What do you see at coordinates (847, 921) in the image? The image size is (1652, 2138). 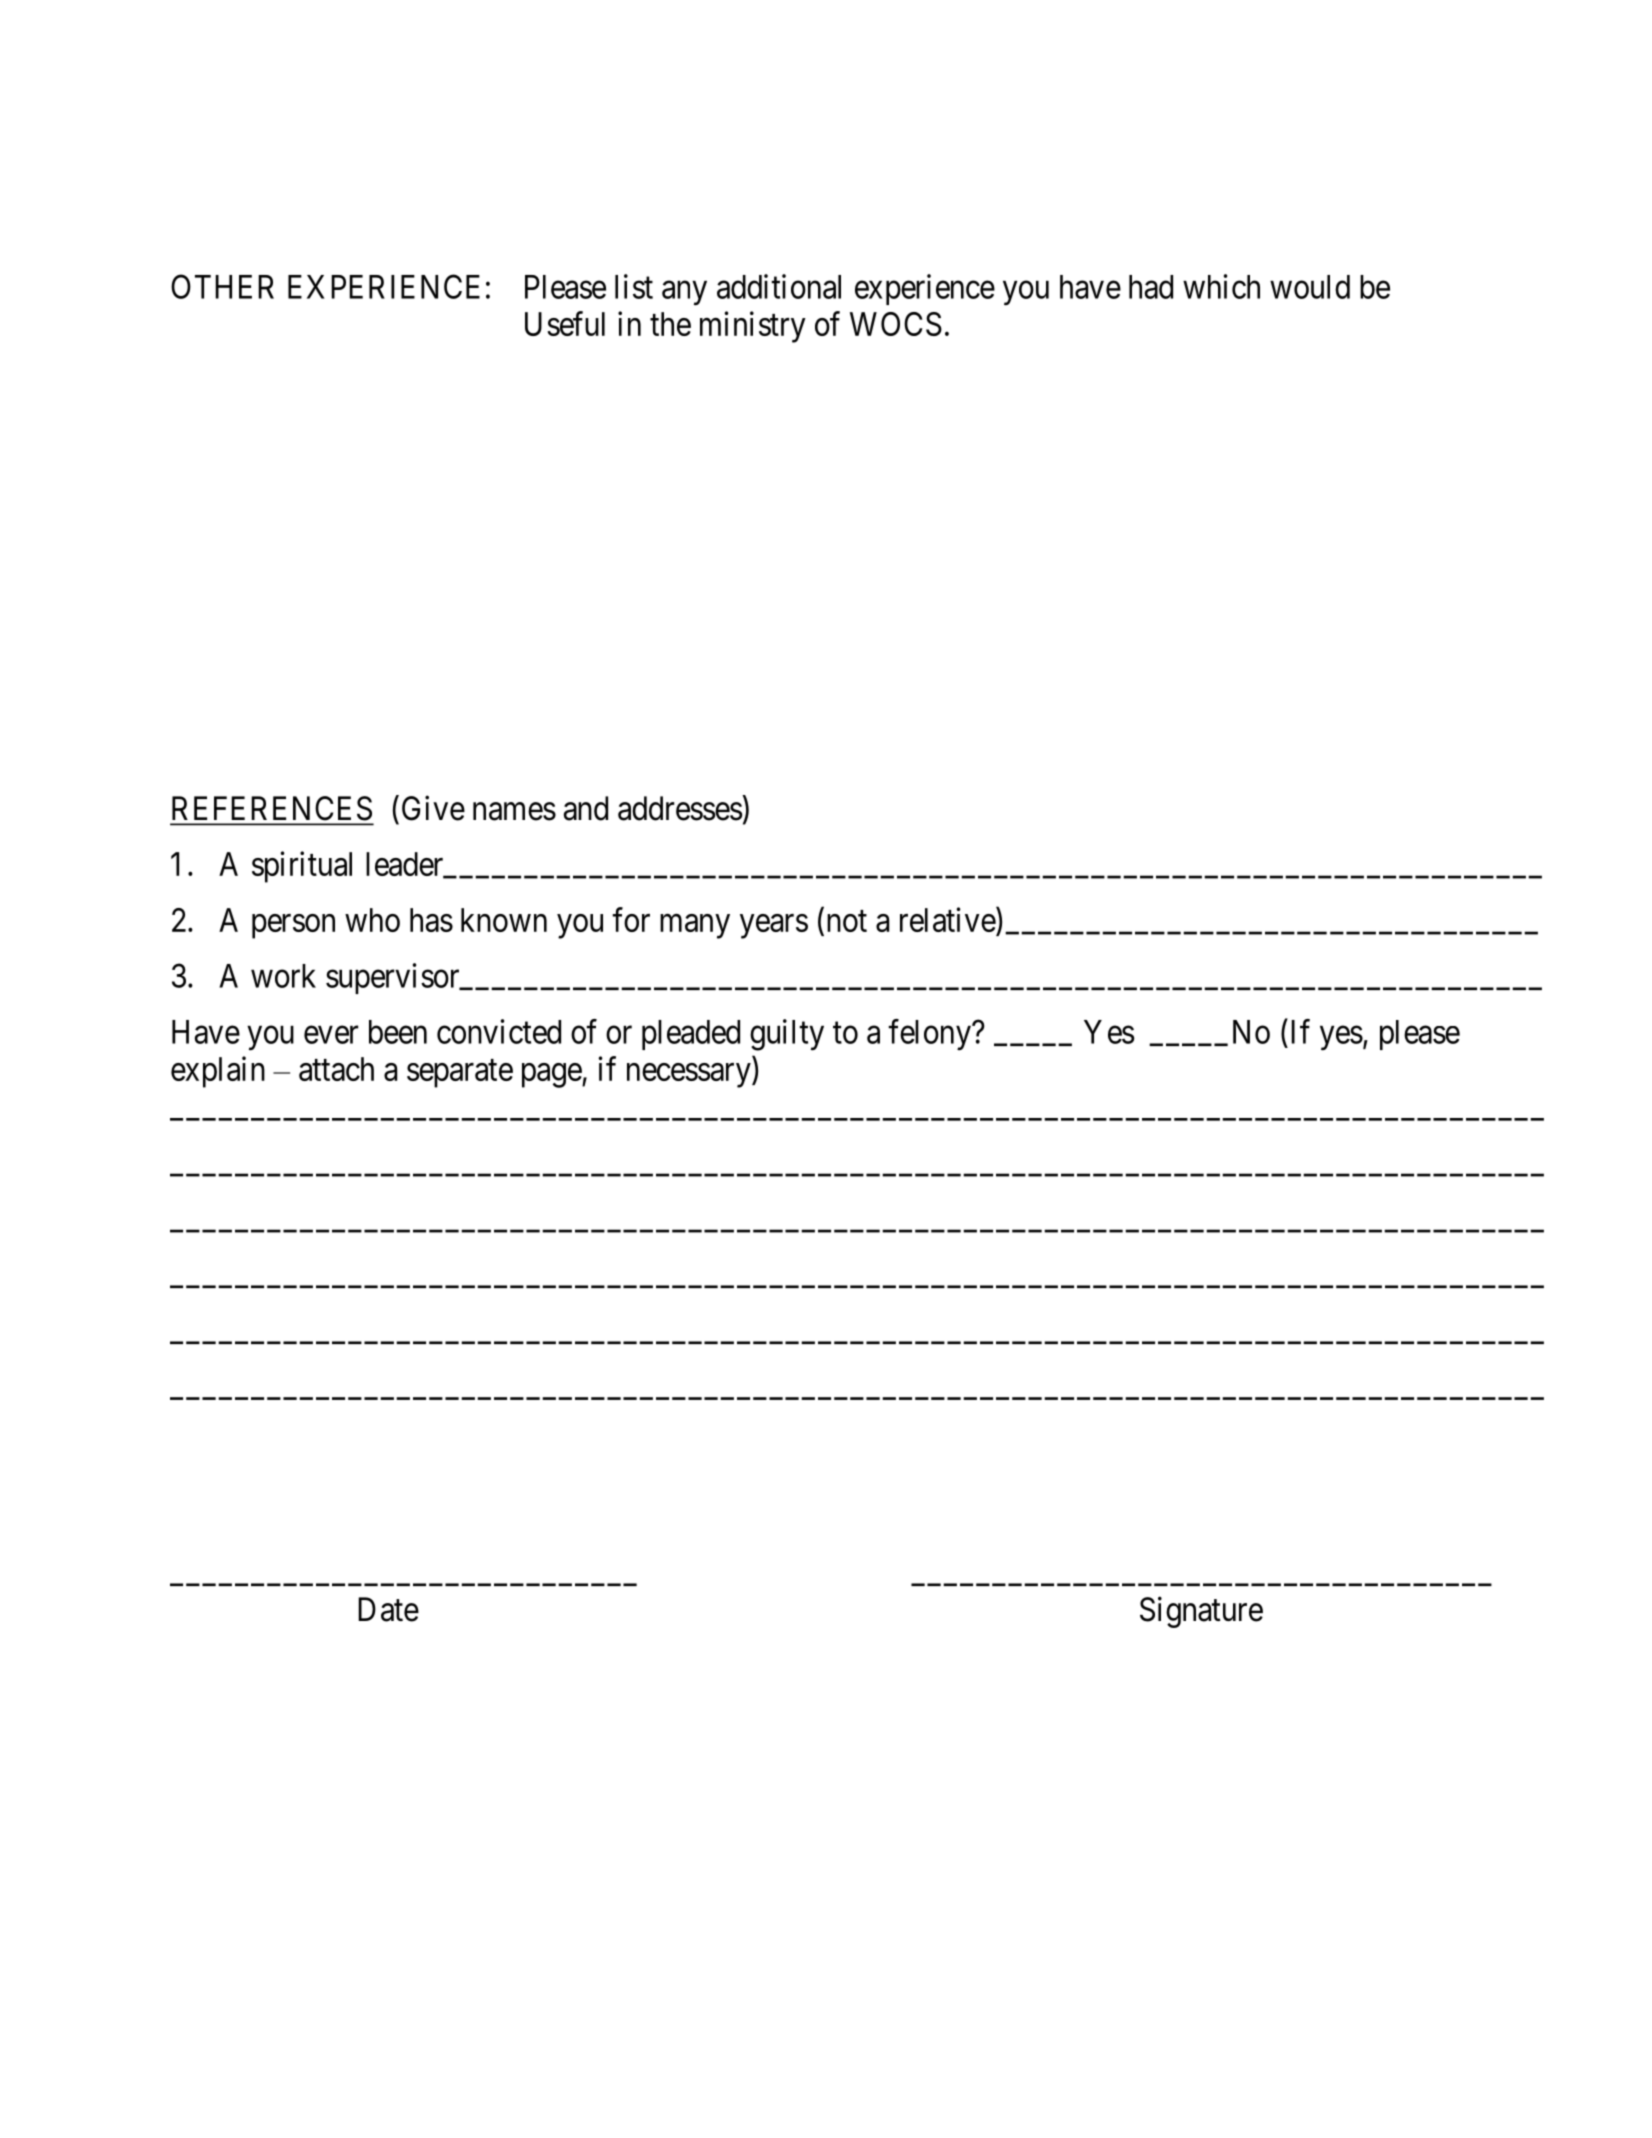 I see `not` at bounding box center [847, 921].
